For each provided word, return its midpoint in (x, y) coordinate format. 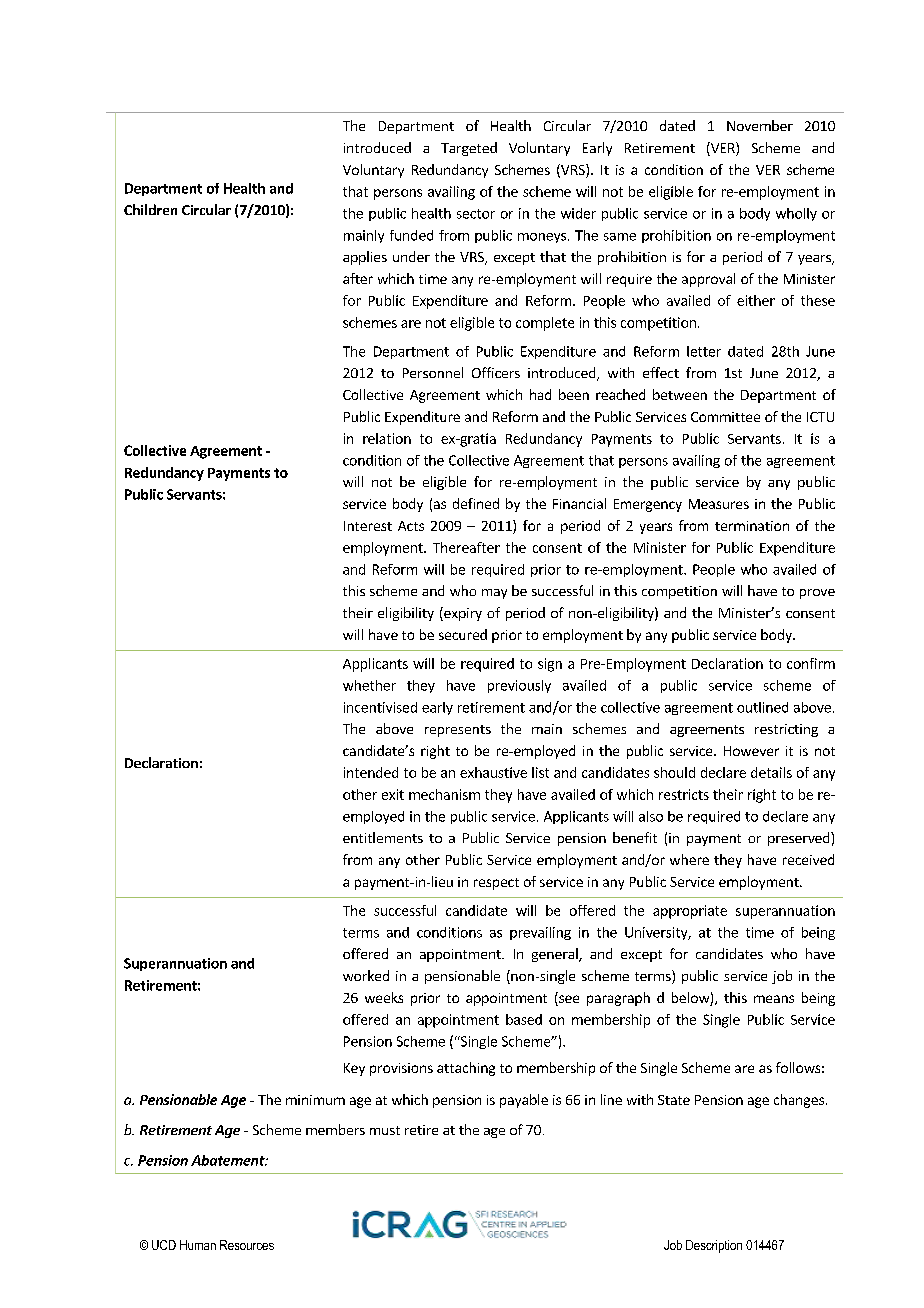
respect (496, 884)
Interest (368, 526)
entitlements (383, 837)
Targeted (469, 149)
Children (150, 209)
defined (476, 503)
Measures (719, 504)
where (689, 859)
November (760, 125)
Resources (247, 1245)
